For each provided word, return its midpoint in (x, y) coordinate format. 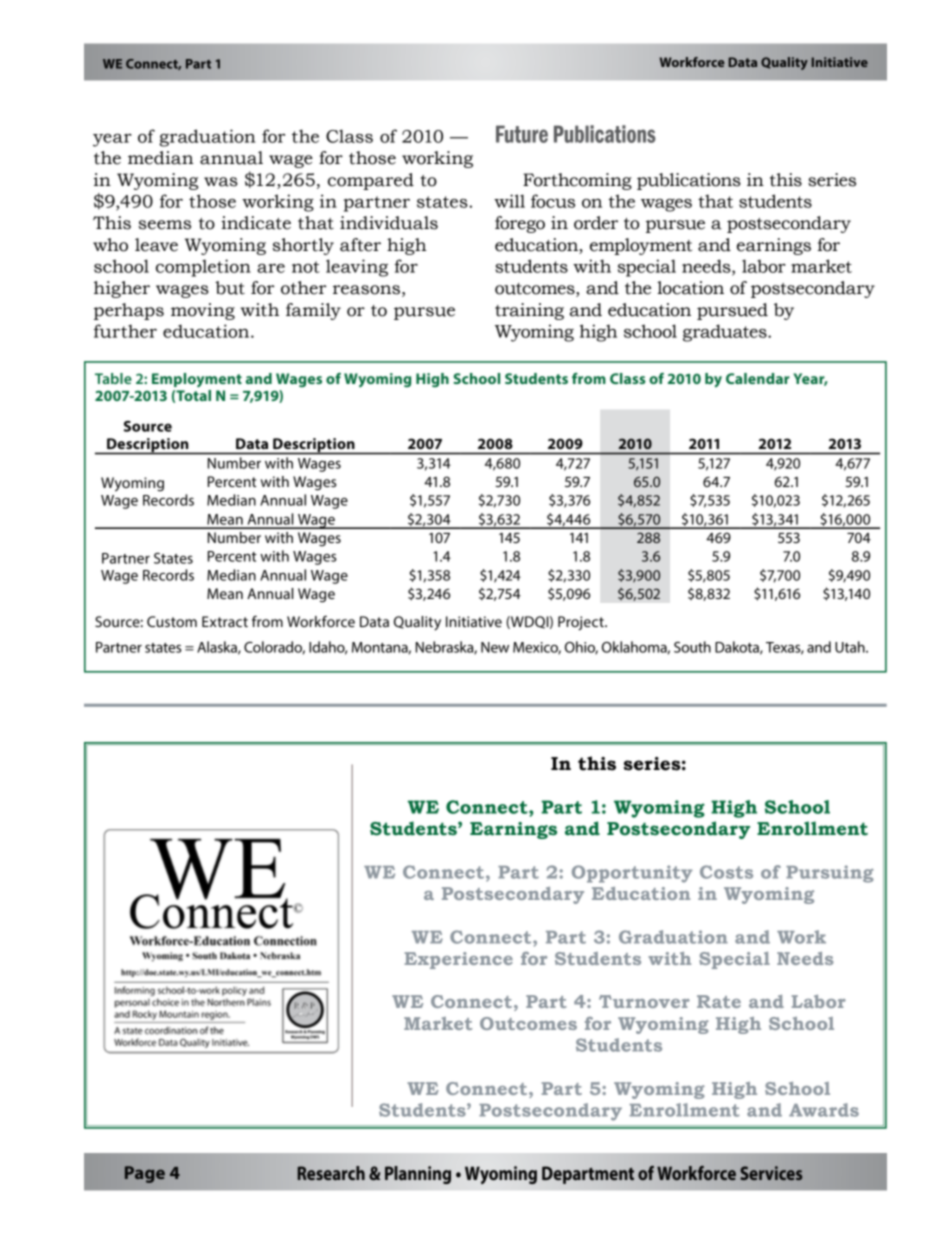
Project (582, 623)
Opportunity (632, 874)
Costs (726, 872)
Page (145, 1174)
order (596, 223)
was (221, 182)
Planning (418, 1175)
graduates (726, 333)
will (509, 201)
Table (113, 378)
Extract (225, 621)
